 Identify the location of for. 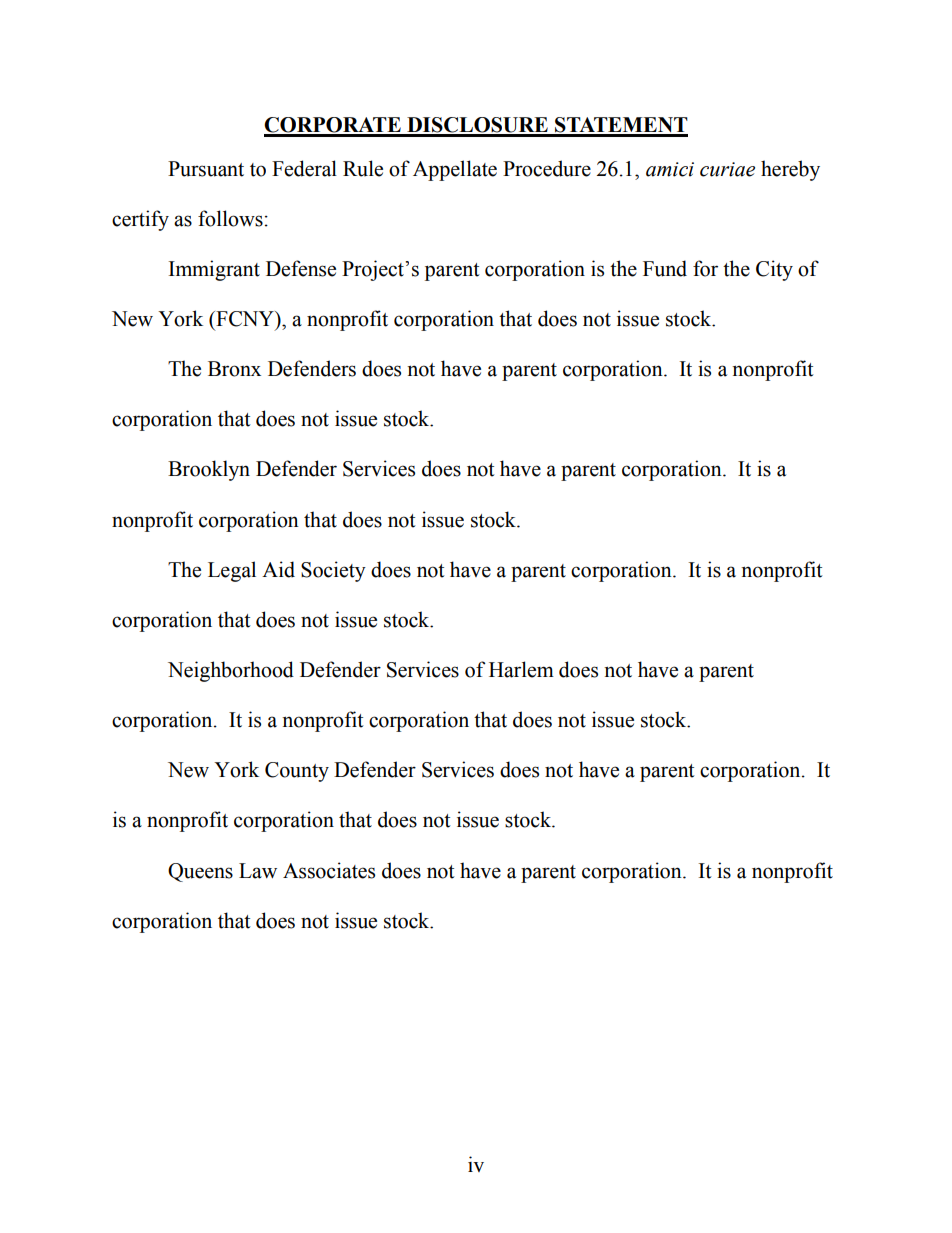
(705, 268).
